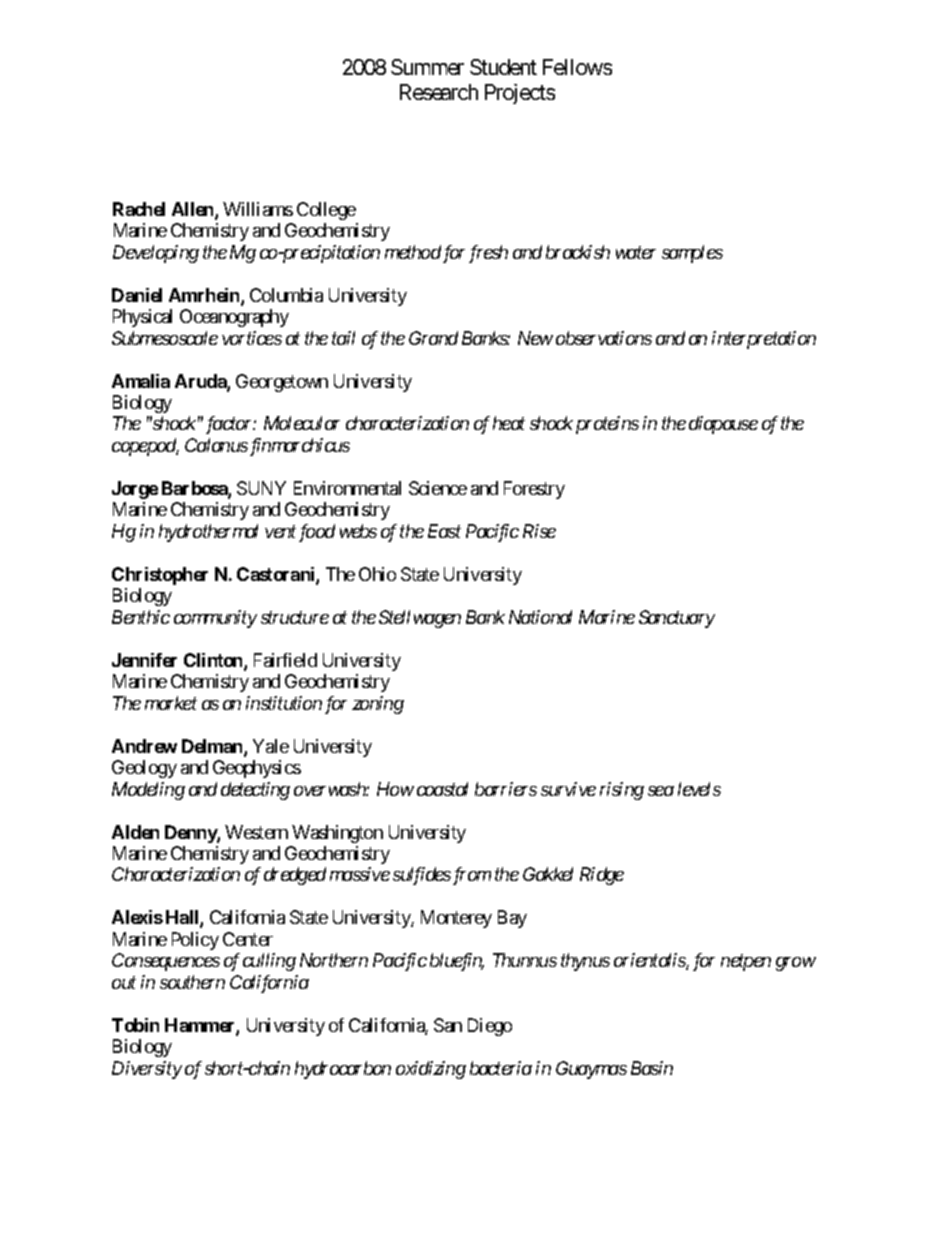 This image has width=952, height=1233. Describe the element at coordinates (692, 254) in the image. I see `samples` at that location.
